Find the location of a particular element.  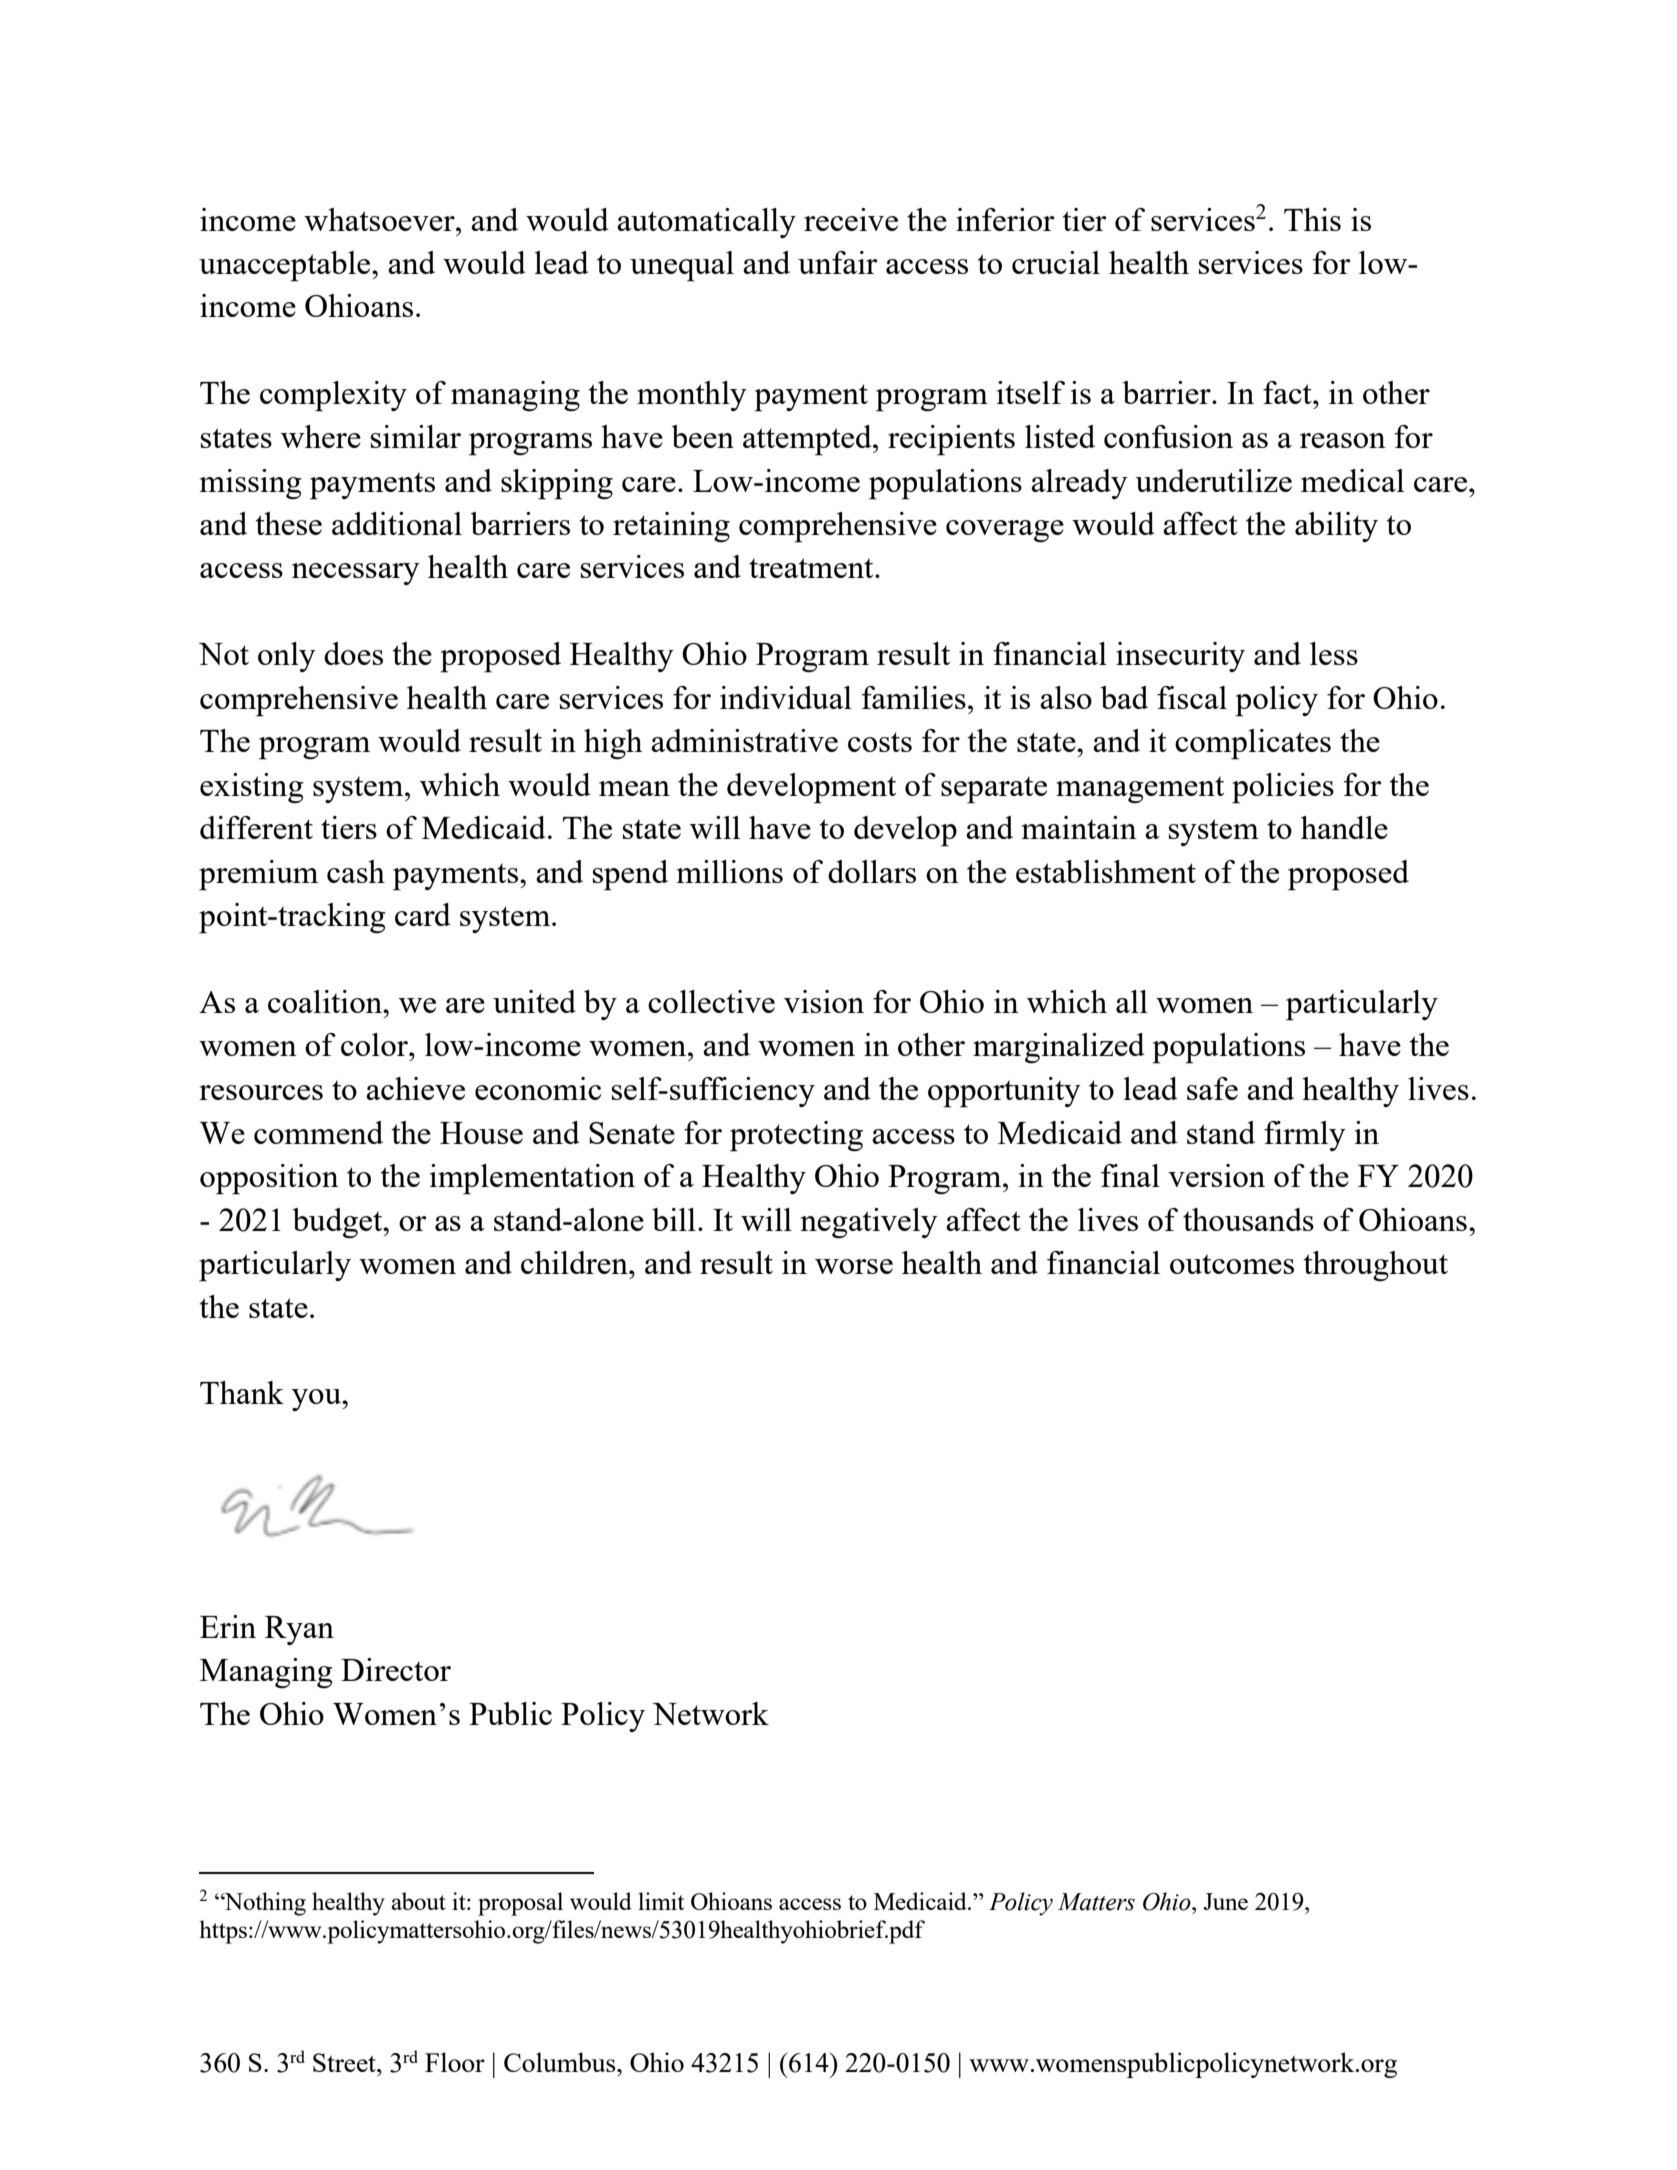

limit is located at coordinates (661, 1901).
